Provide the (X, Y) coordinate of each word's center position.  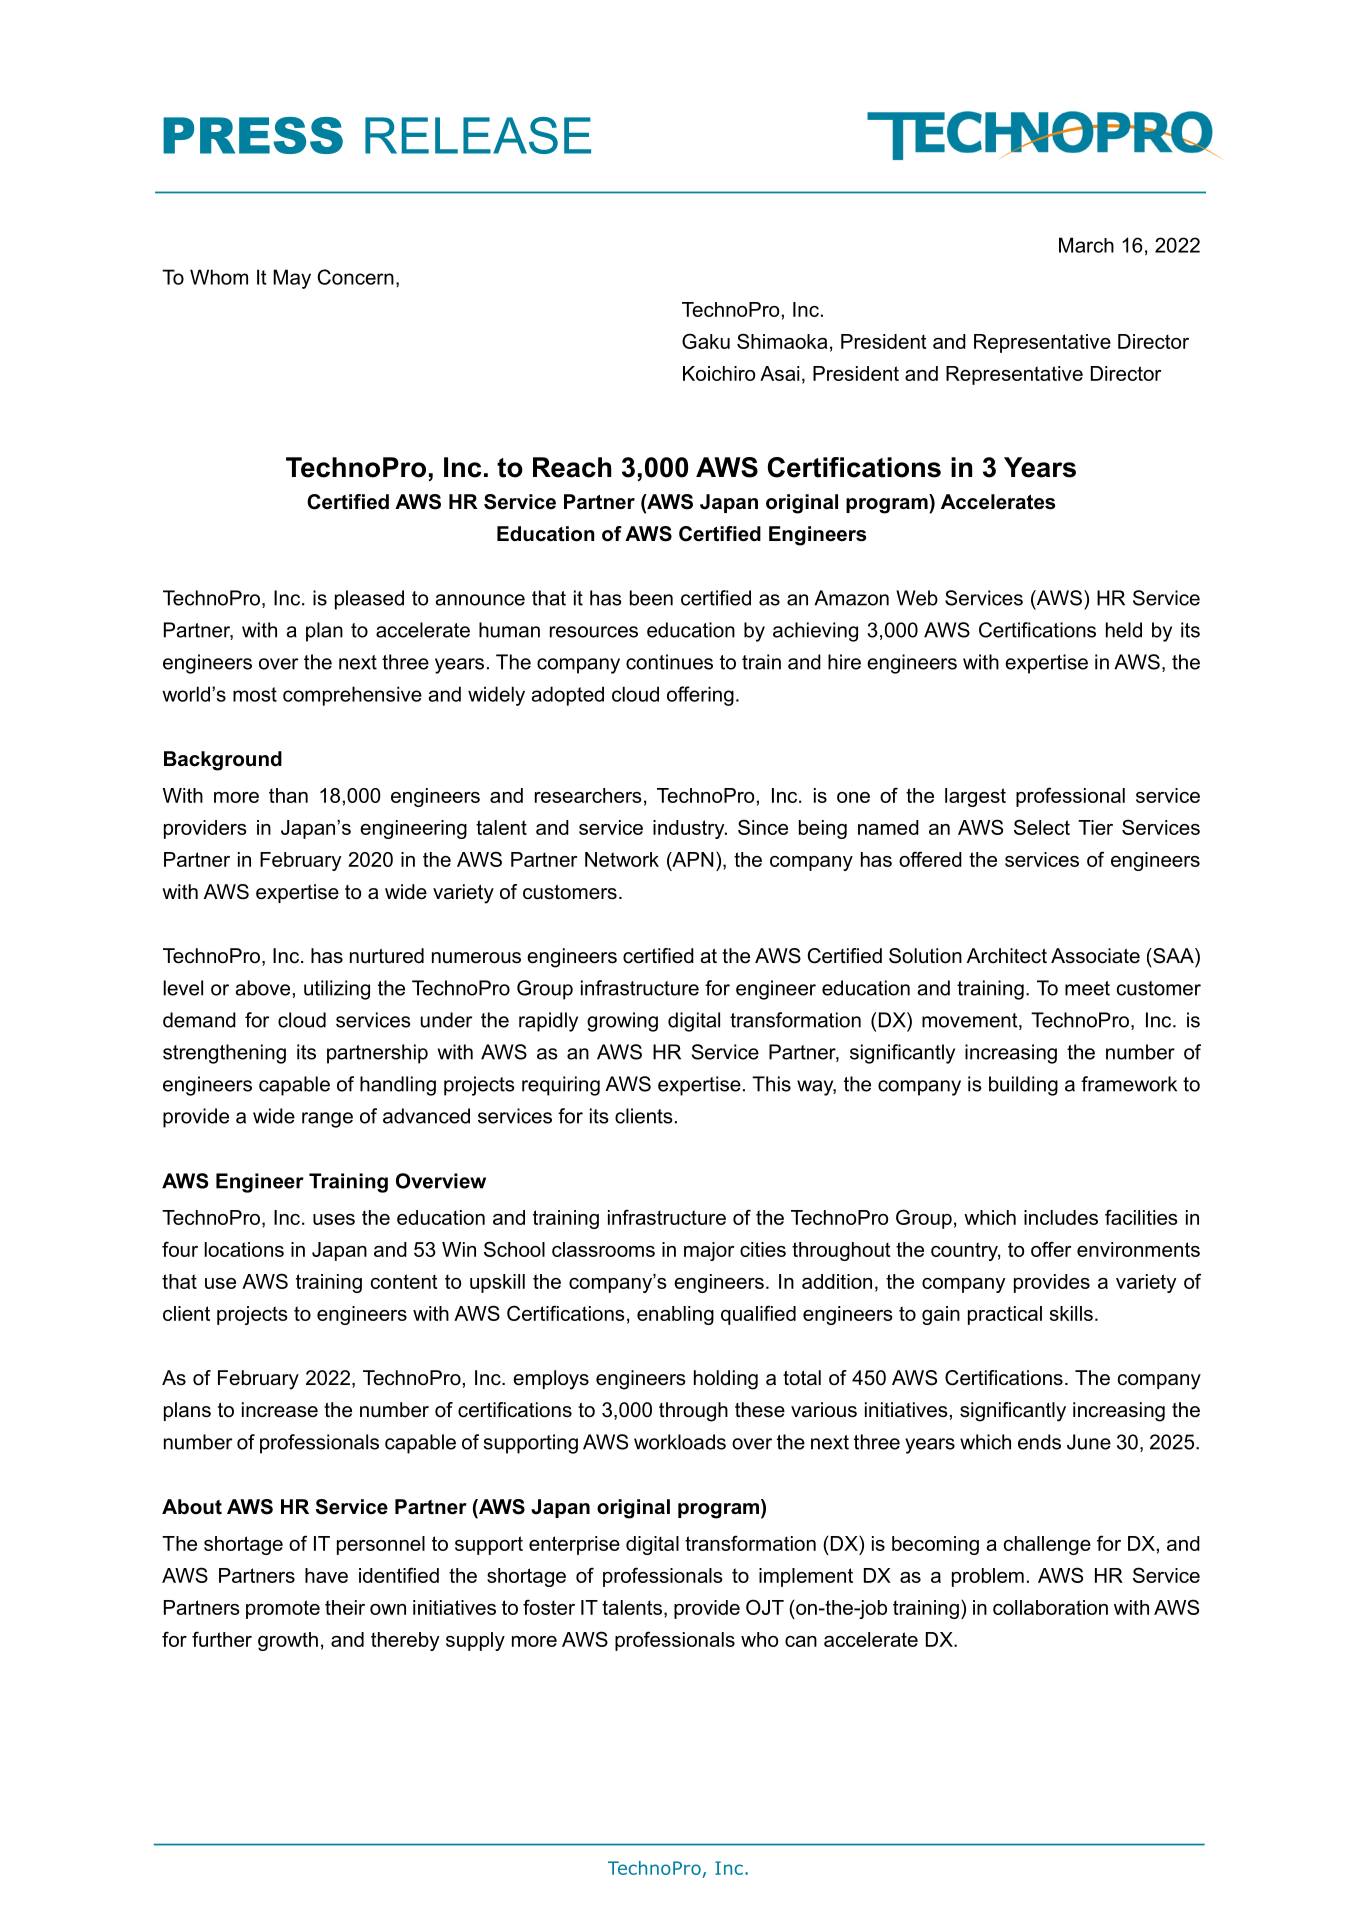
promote (283, 1609)
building (1023, 1086)
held (1124, 630)
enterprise (574, 1545)
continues (669, 662)
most (255, 694)
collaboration (1050, 1607)
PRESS (253, 135)
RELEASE (478, 135)
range (327, 1120)
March (1086, 245)
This (771, 1084)
